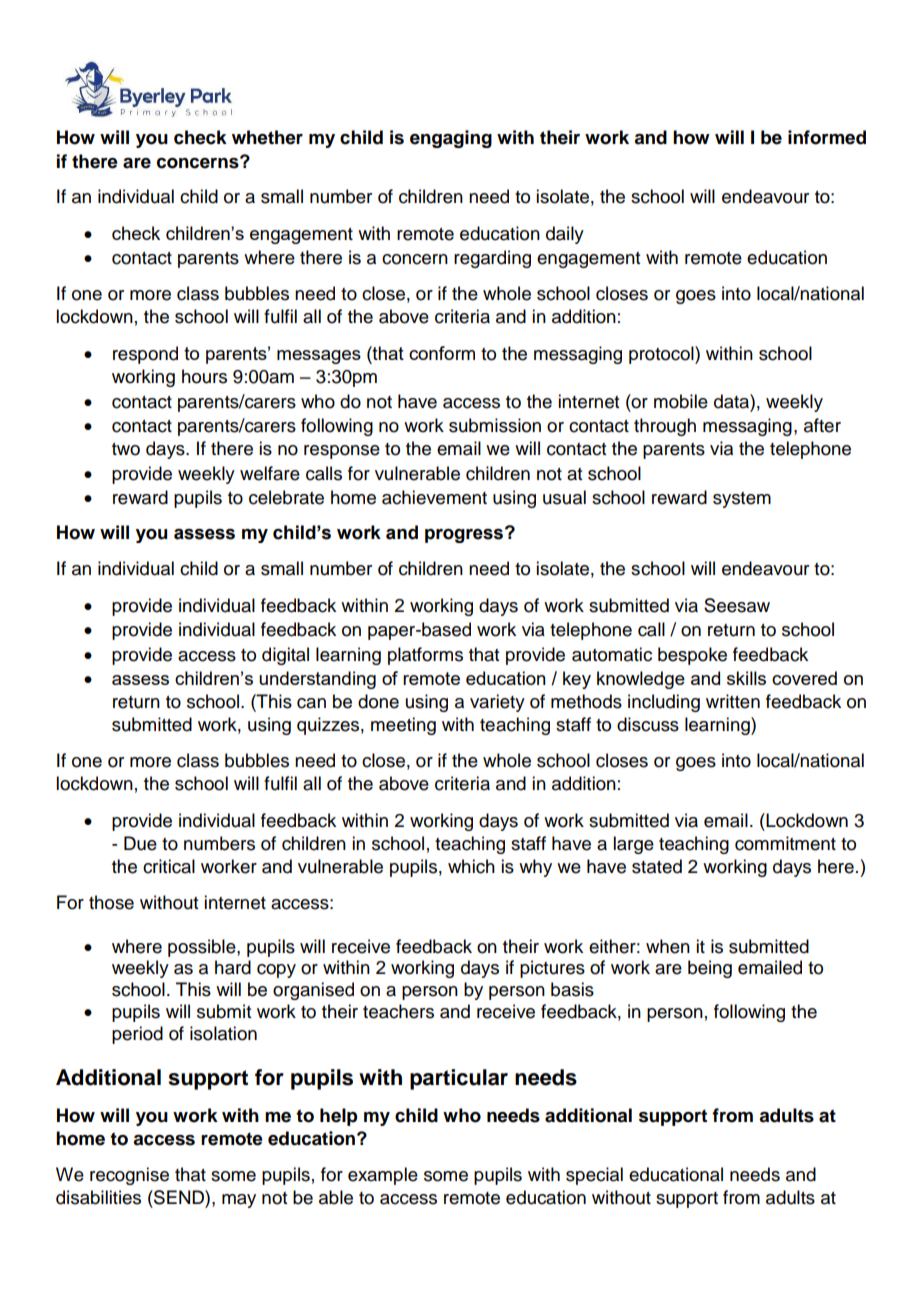  Describe the element at coordinates (785, 843) in the document. I see `commitment` at that location.
